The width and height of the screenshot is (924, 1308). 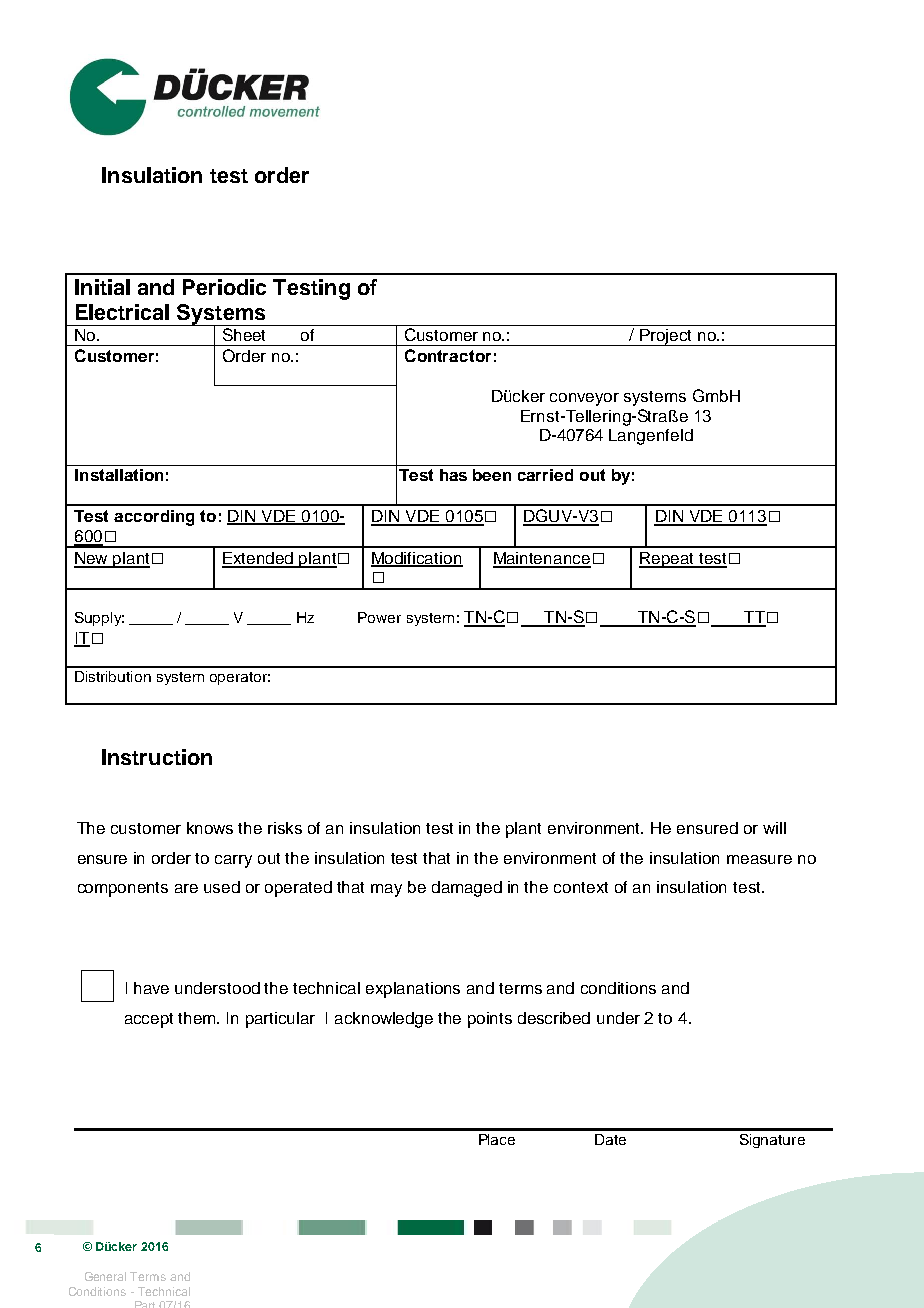 What do you see at coordinates (467, 889) in the screenshot?
I see `damaged` at bounding box center [467, 889].
